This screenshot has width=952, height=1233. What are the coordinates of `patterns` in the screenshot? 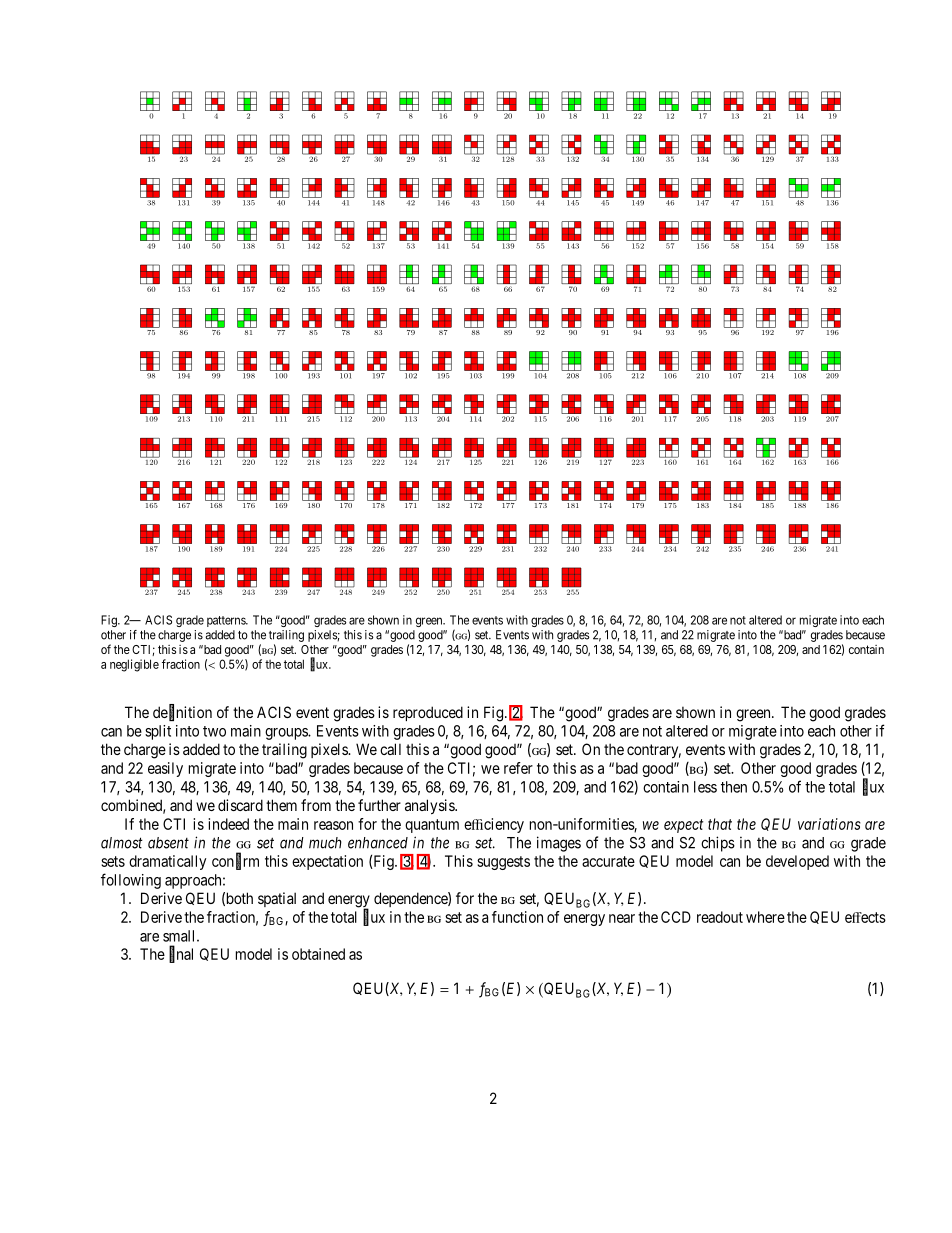 It's located at (227, 621).
